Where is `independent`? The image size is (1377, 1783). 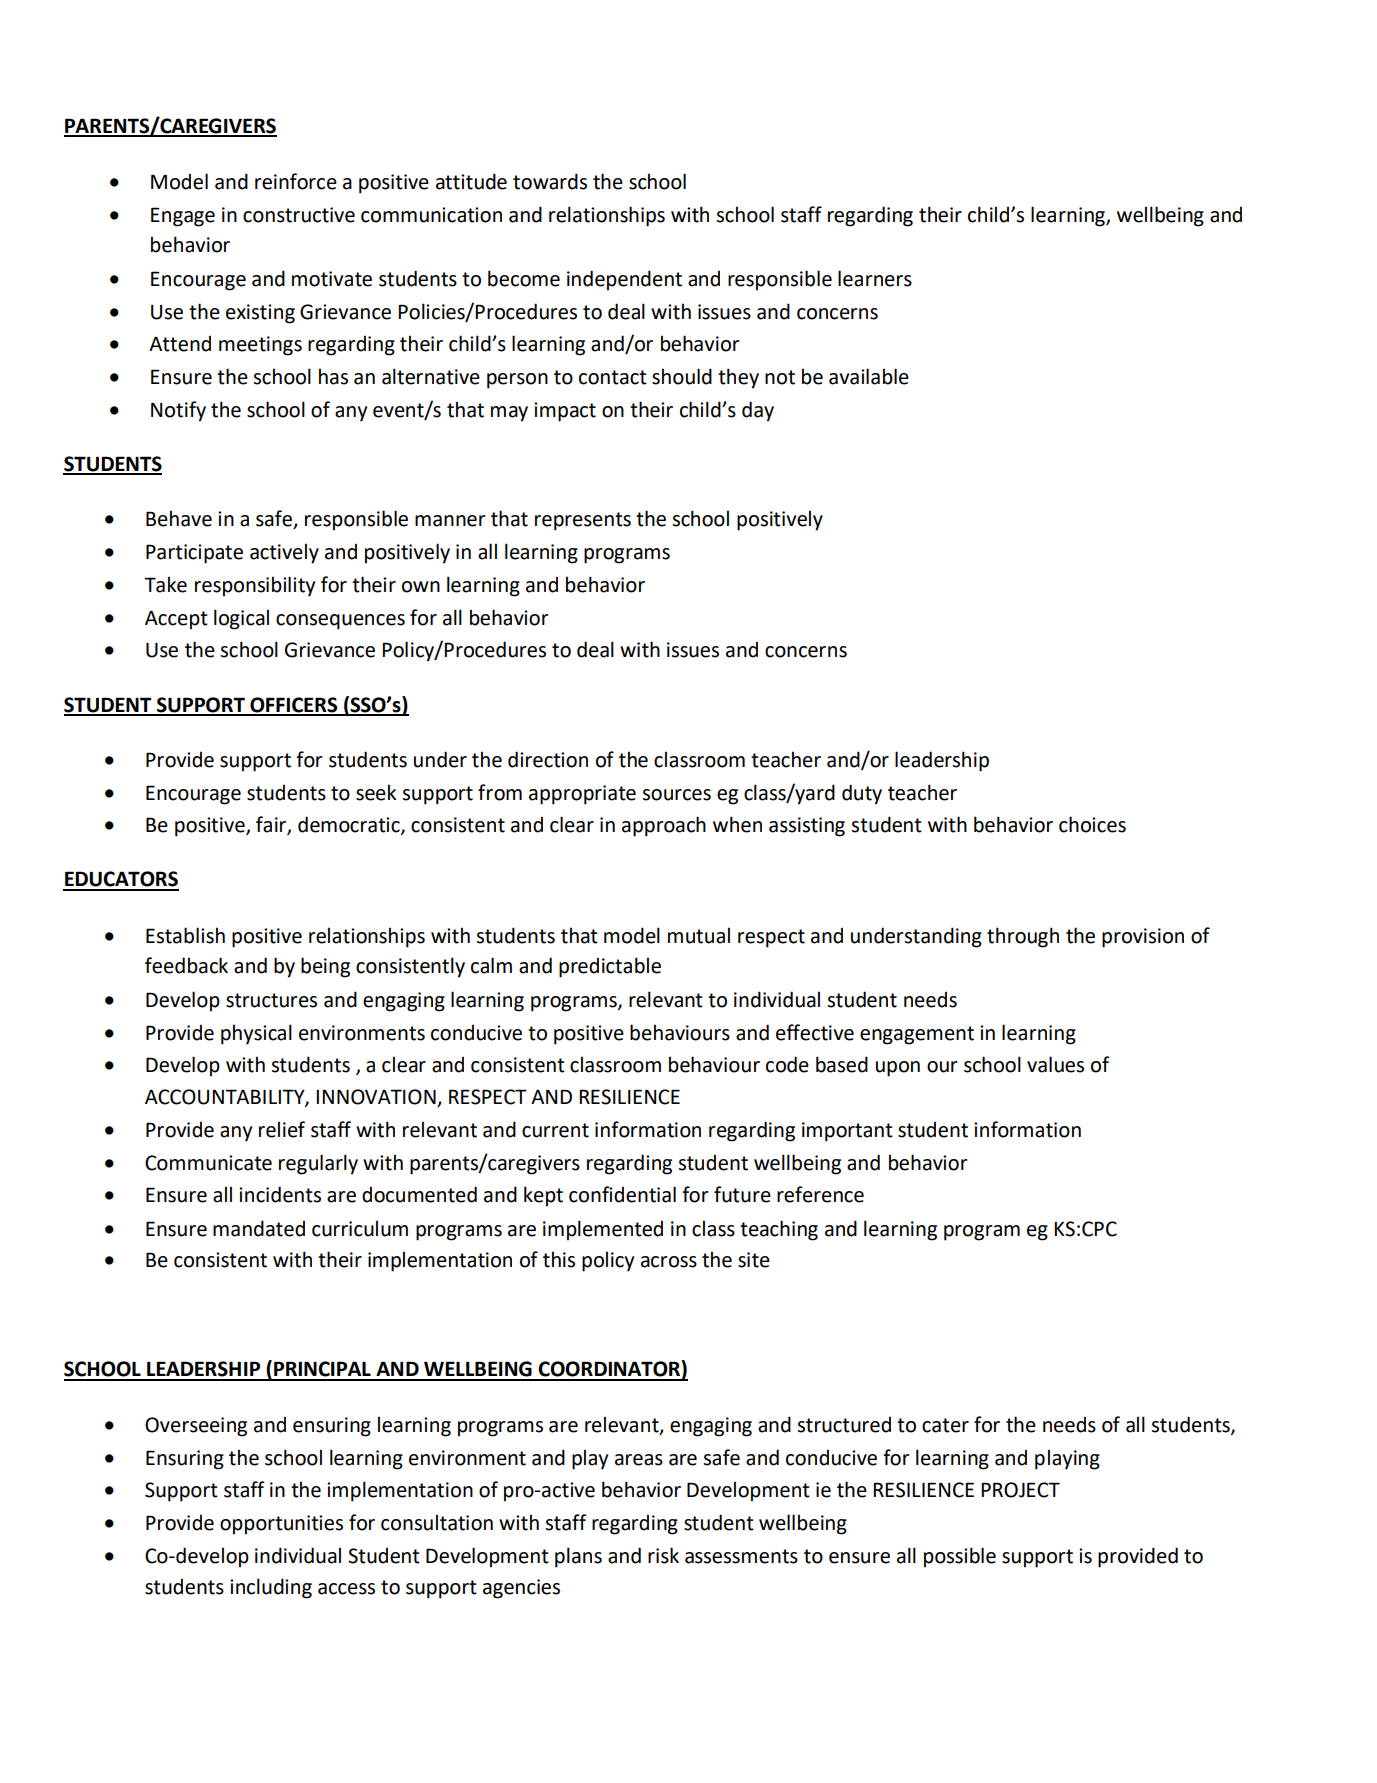
independent is located at coordinates (624, 280).
